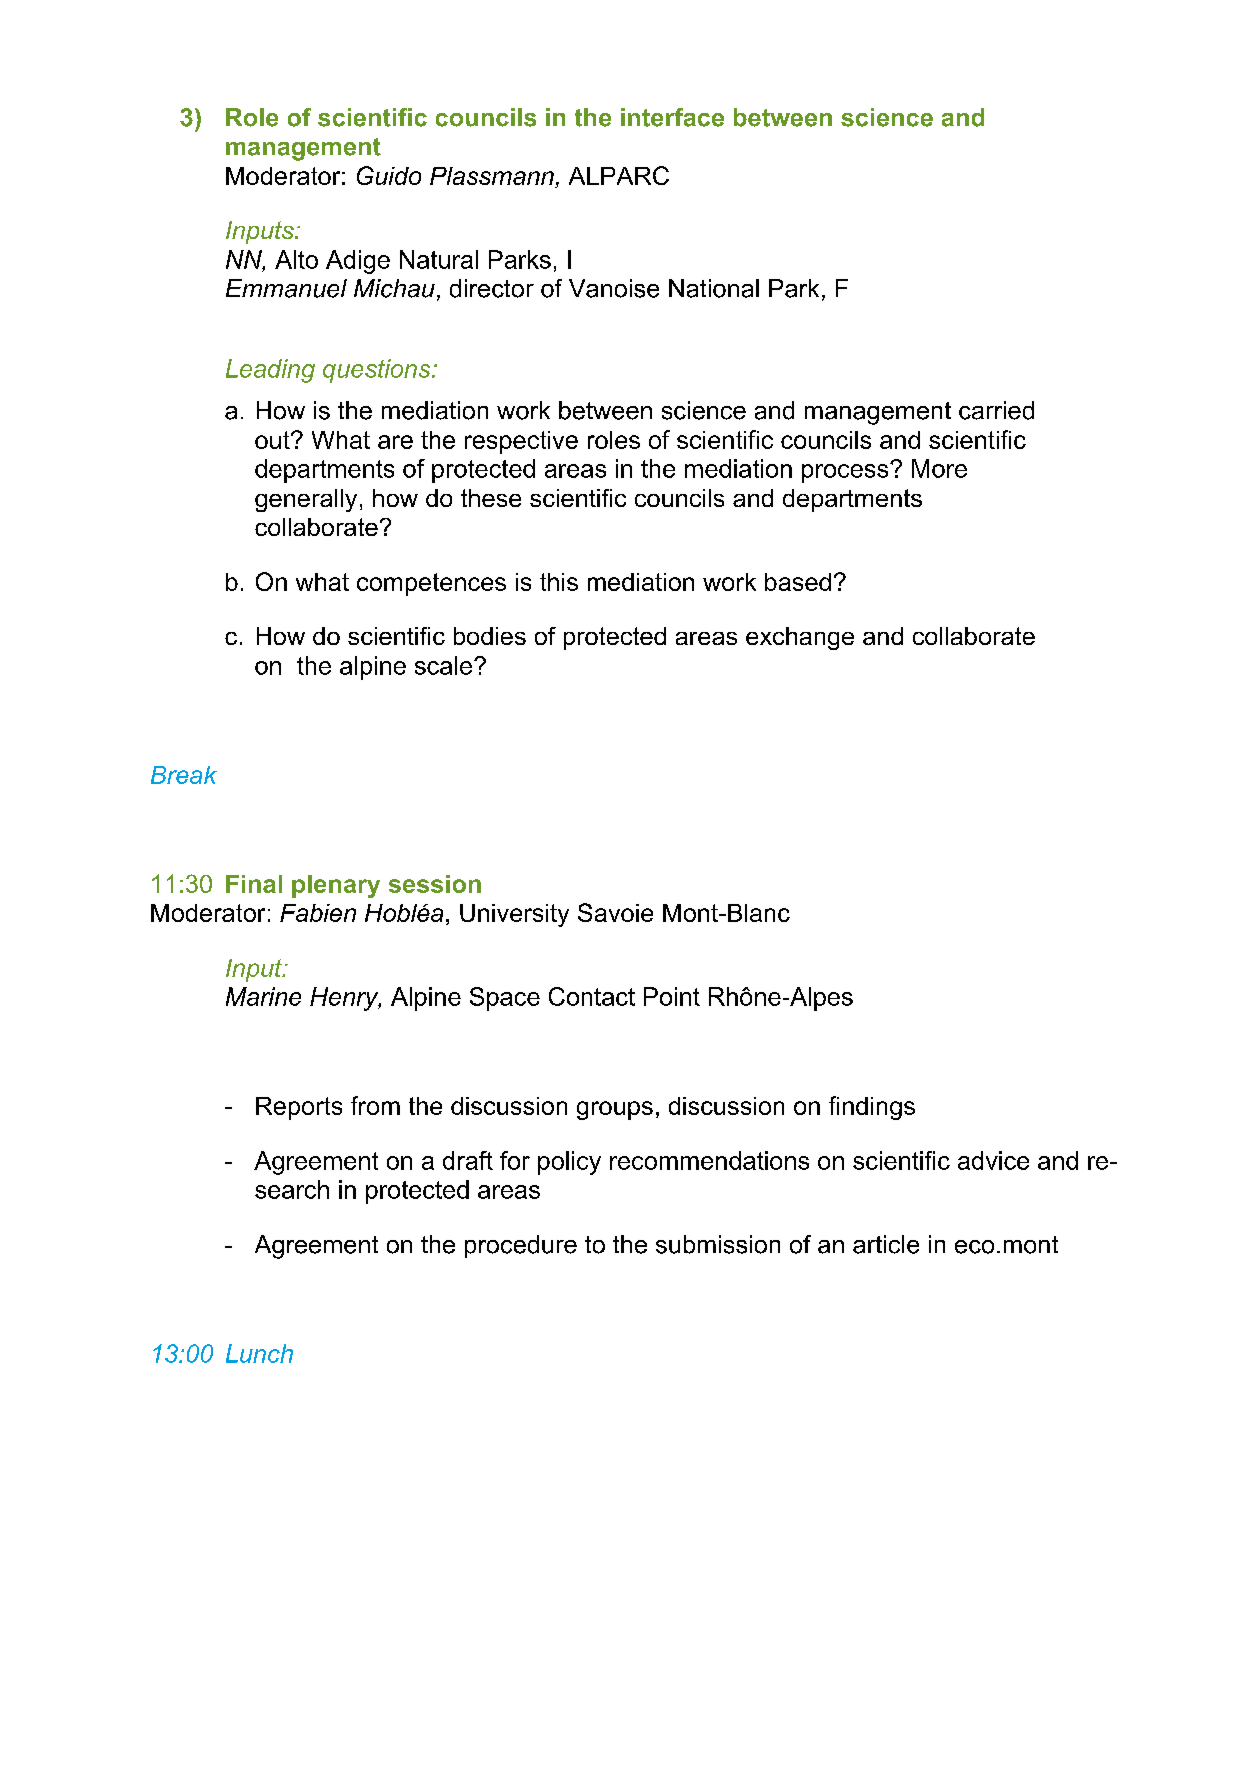 The image size is (1259, 1782). I want to click on interface, so click(672, 117).
